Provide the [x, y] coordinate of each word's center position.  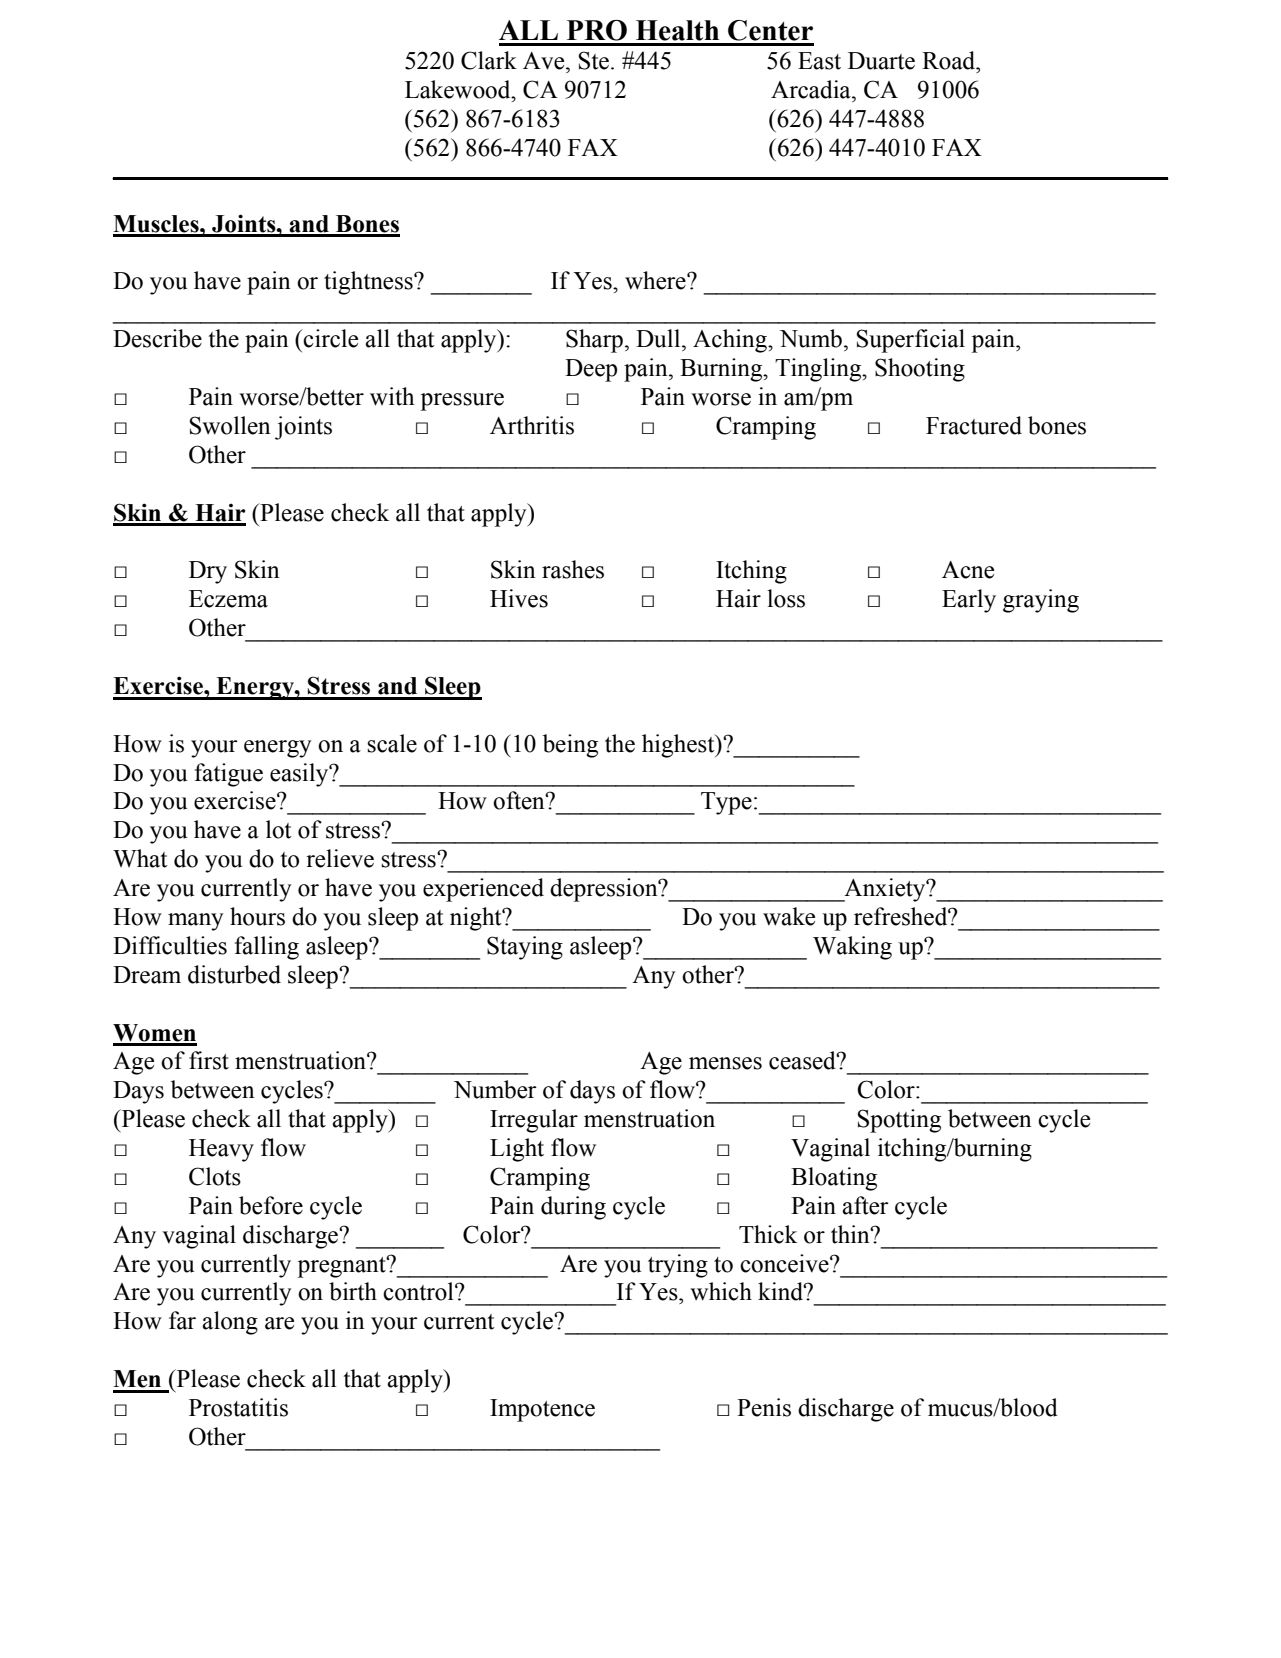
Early [969, 601]
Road [950, 60]
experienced [483, 890]
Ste [593, 60]
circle [330, 338]
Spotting [899, 1121]
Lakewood [459, 89]
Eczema [228, 599]
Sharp [594, 341]
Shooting [920, 370]
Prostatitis [238, 1407]
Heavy [221, 1150]
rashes [573, 569]
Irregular [534, 1121]
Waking [852, 948]
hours [257, 916]
